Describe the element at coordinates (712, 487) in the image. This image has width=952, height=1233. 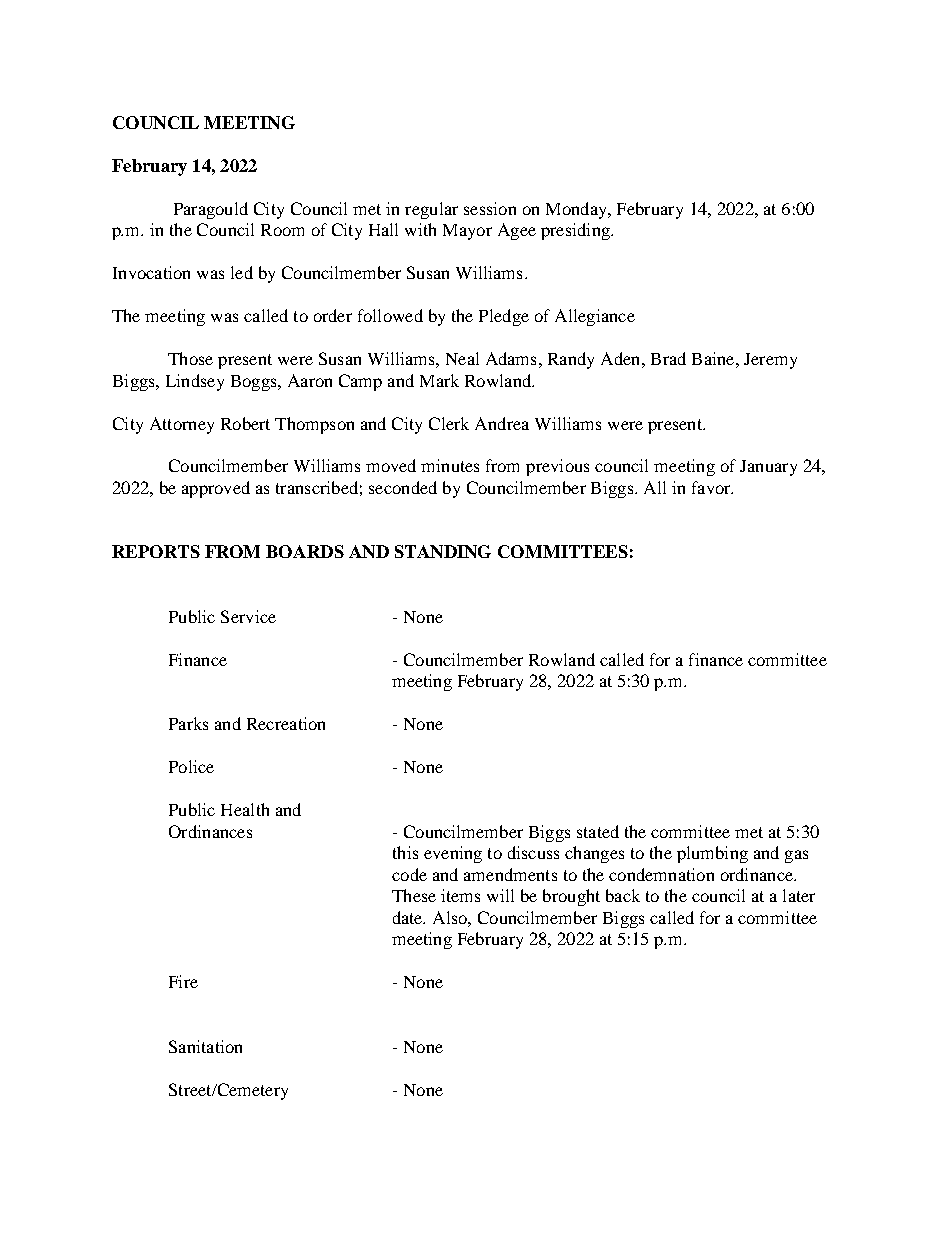
I see `favor` at that location.
